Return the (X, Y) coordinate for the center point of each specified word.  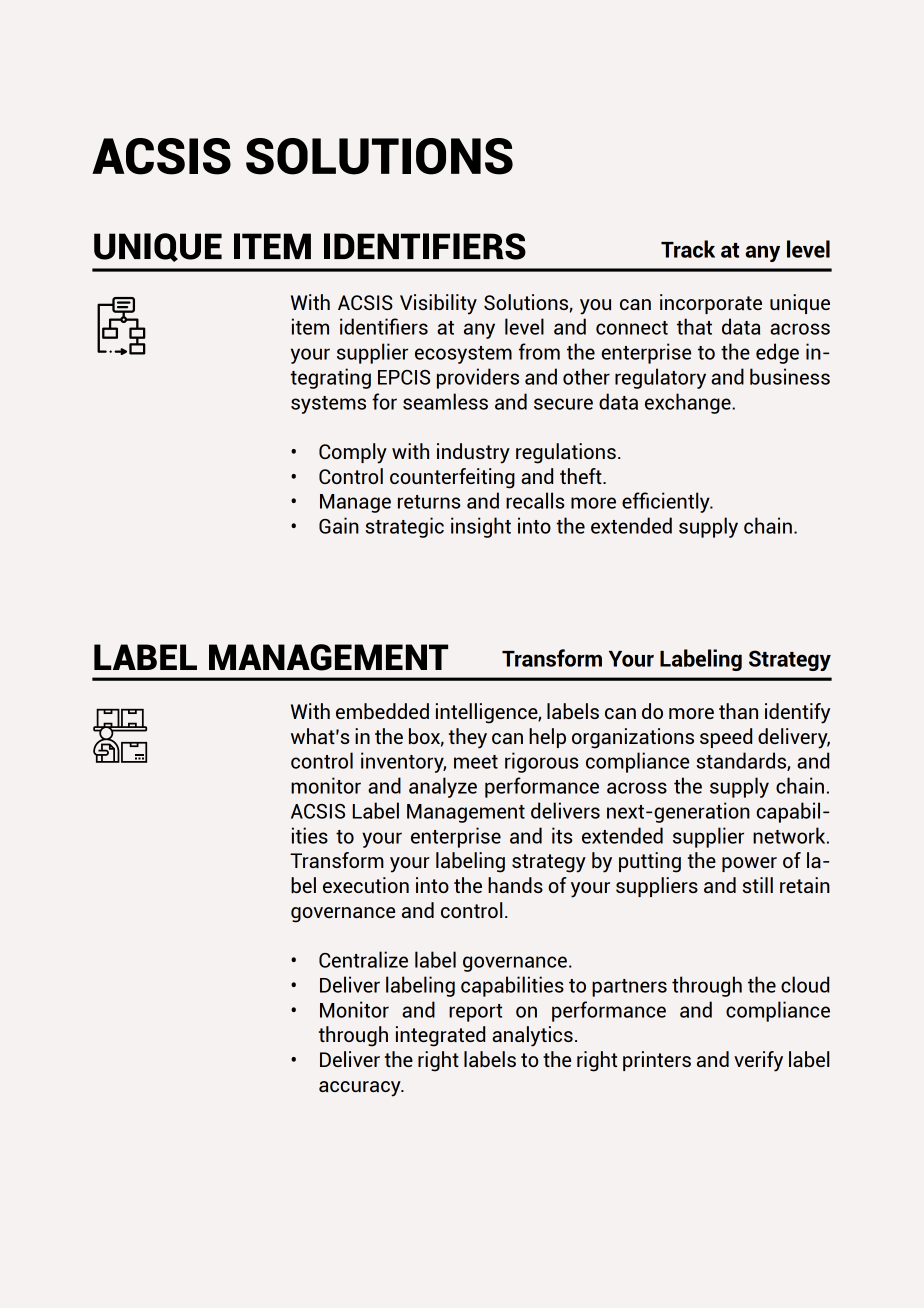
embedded (382, 711)
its (562, 835)
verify (758, 1061)
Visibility (438, 304)
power (749, 864)
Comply (353, 453)
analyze (443, 787)
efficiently (667, 502)
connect (632, 328)
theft (582, 476)
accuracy (361, 1089)
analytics (532, 1036)
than (738, 711)
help (547, 738)
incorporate (711, 304)
